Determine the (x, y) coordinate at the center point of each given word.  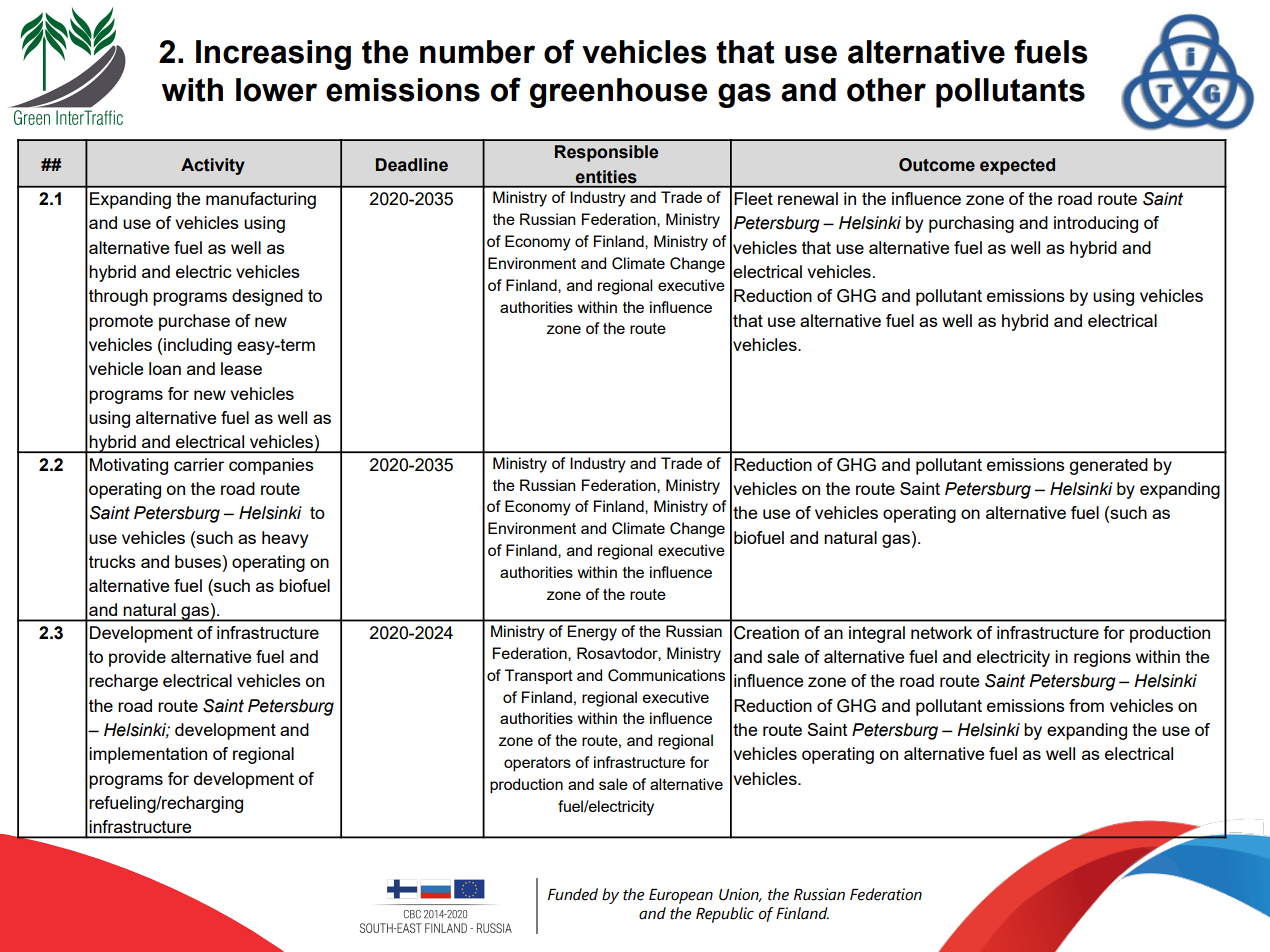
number (477, 52)
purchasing (971, 224)
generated (1108, 466)
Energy (592, 633)
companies (271, 466)
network (941, 632)
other (886, 90)
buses (199, 561)
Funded (573, 894)
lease (241, 368)
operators (537, 764)
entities (606, 176)
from (1086, 705)
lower (276, 90)
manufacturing (261, 200)
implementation (148, 755)
